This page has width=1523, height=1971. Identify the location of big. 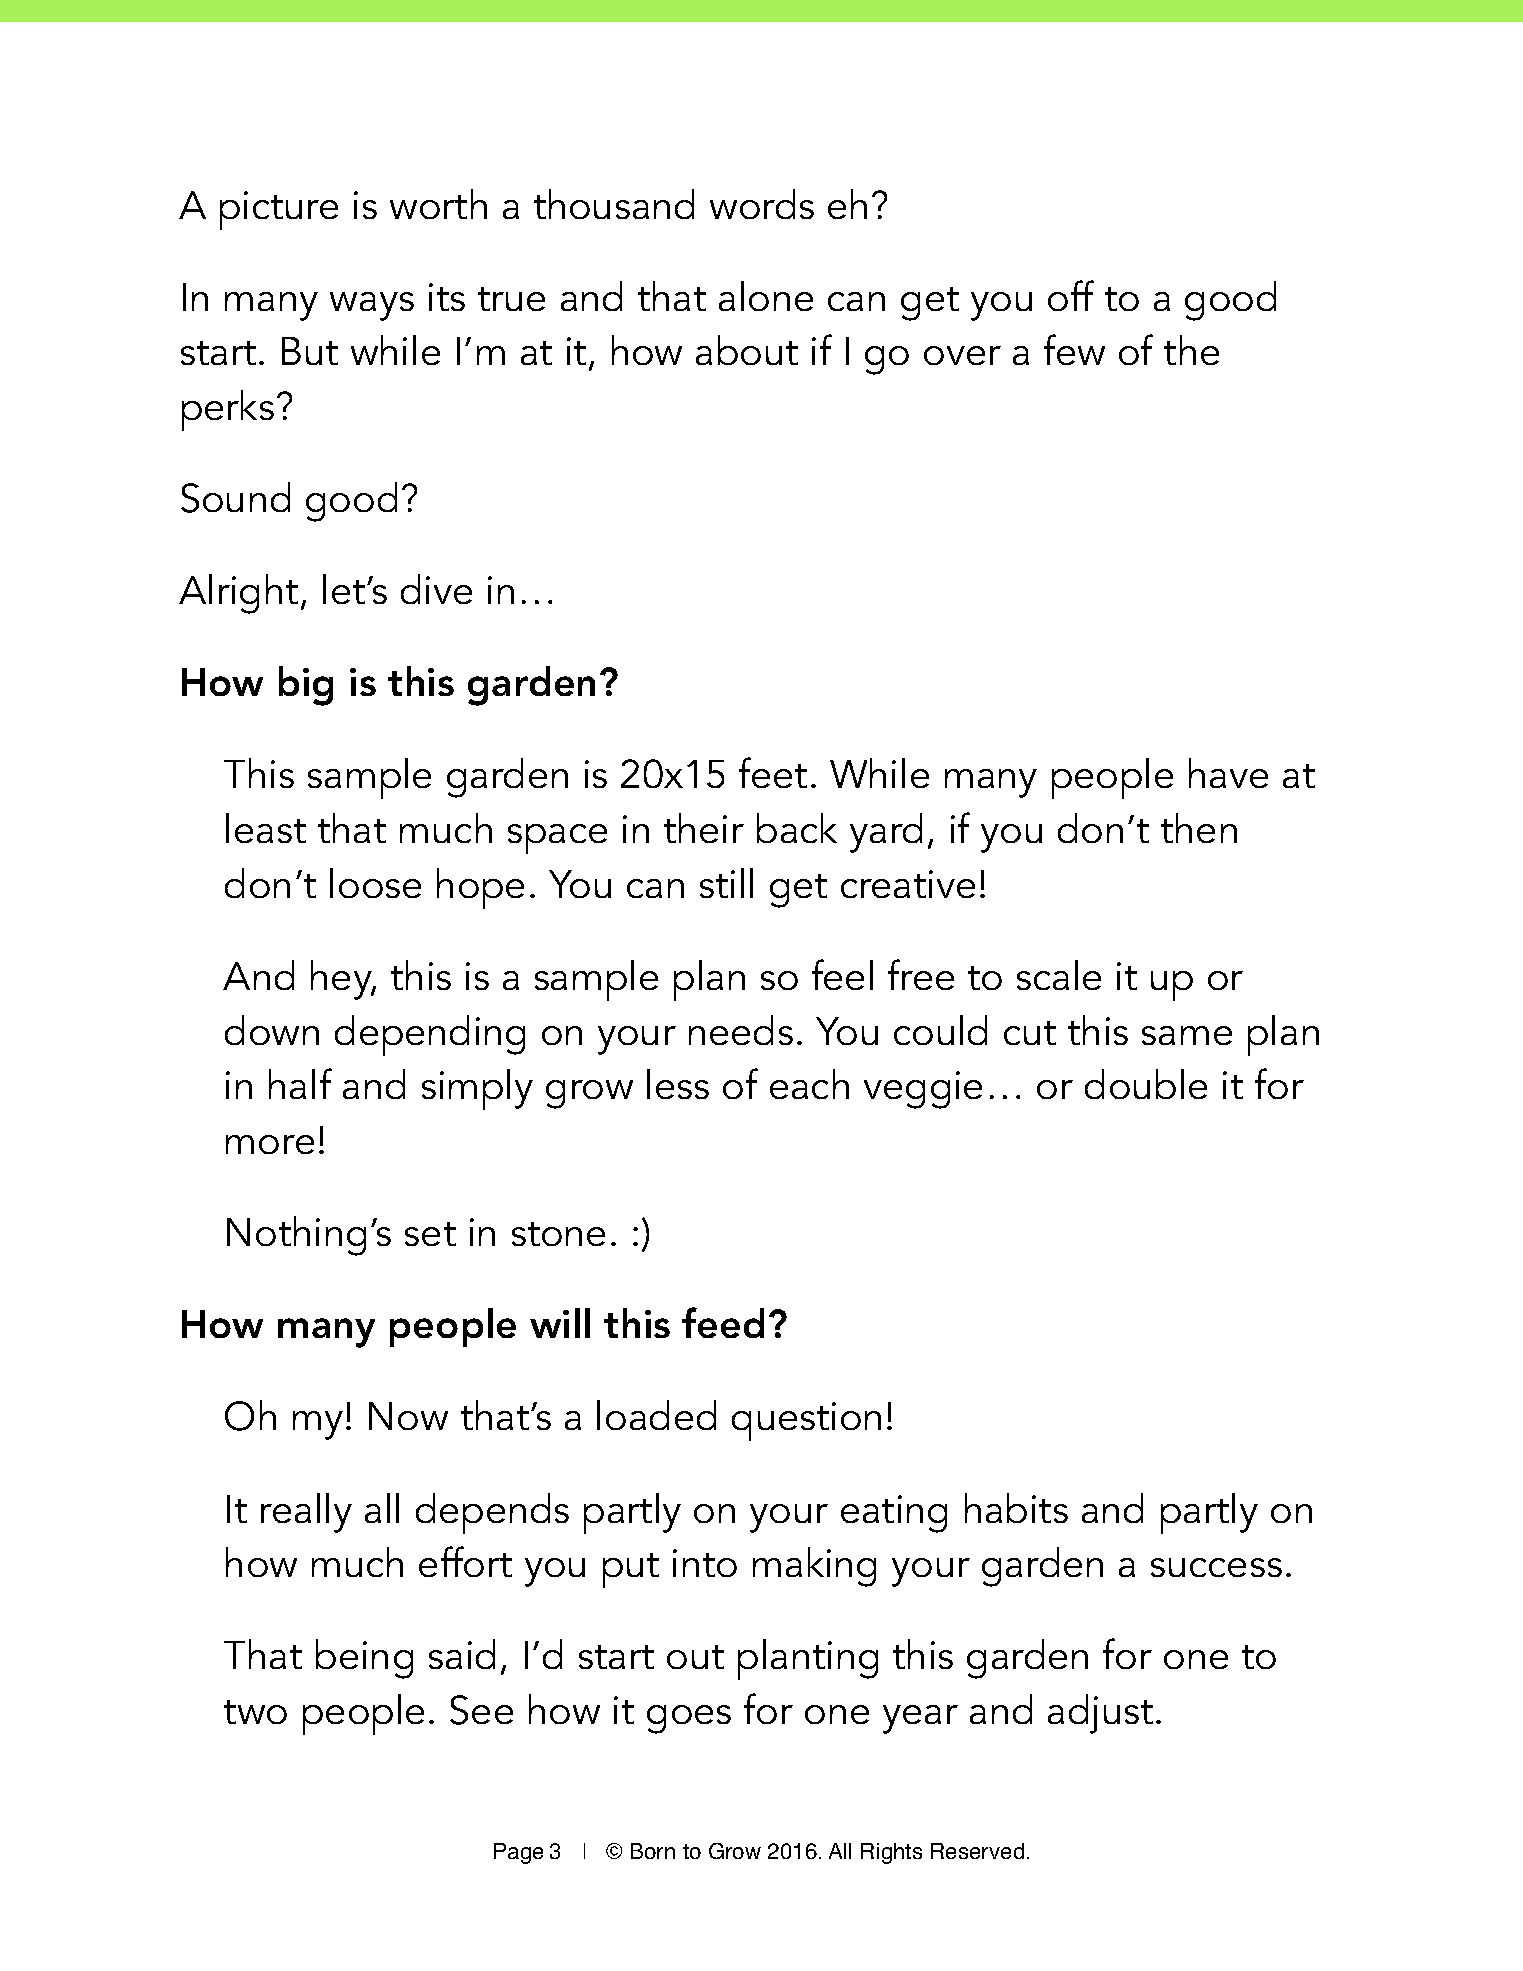
(306, 686).
